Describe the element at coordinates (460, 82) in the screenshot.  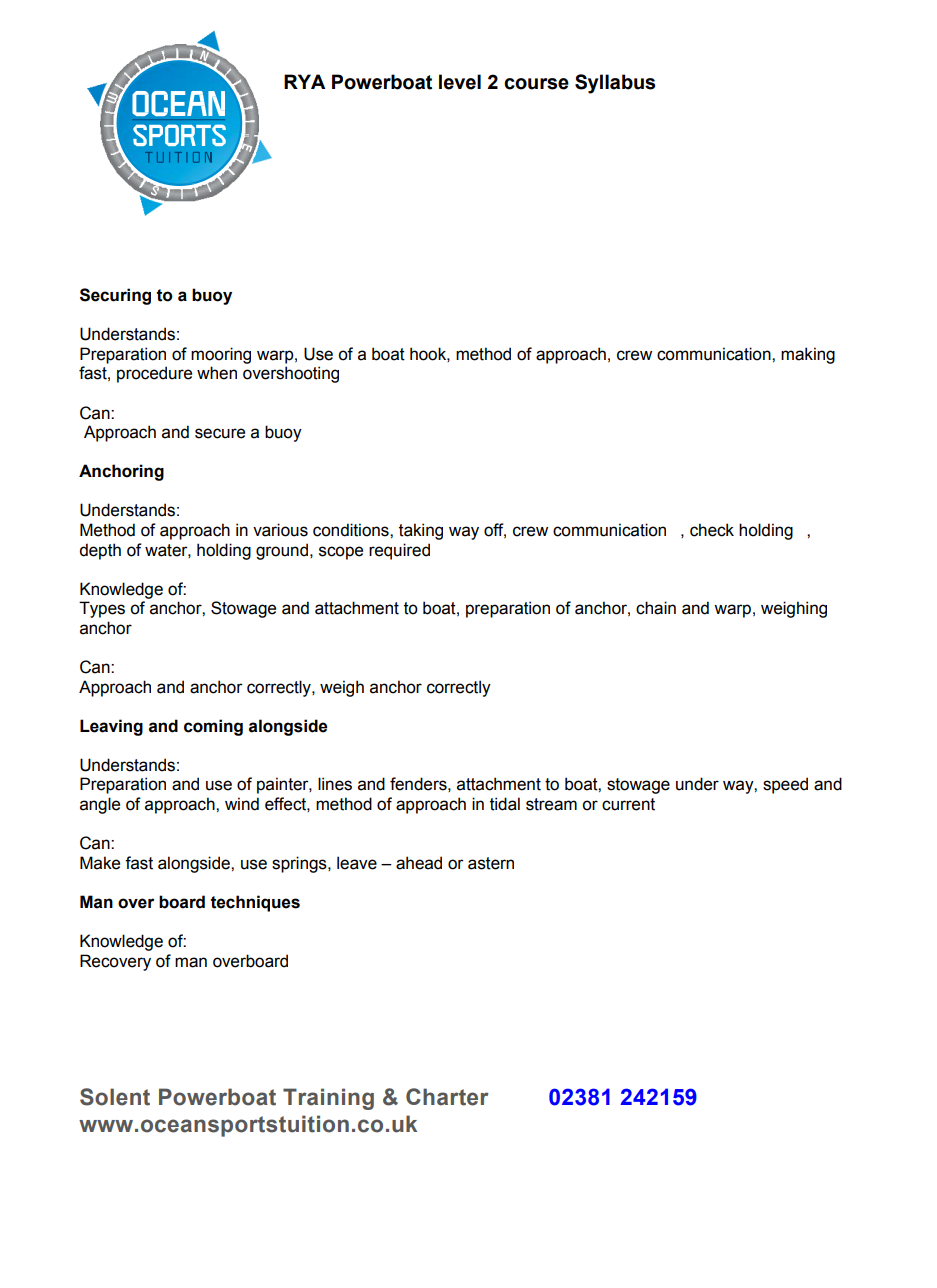
I see `level` at that location.
